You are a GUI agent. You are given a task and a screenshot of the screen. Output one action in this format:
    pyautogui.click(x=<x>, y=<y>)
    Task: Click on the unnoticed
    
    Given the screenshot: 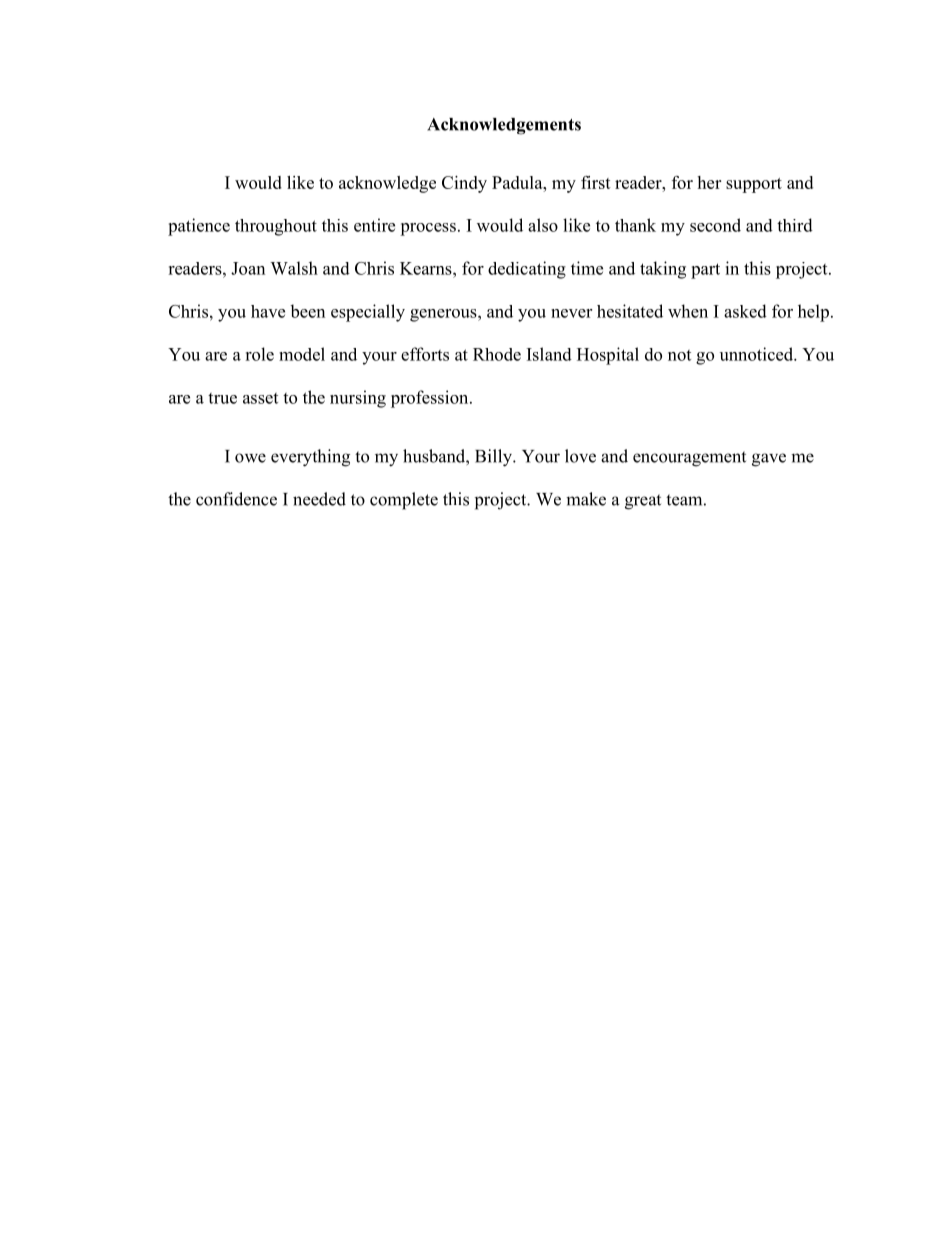 What is the action you would take?
    pyautogui.click(x=757, y=354)
